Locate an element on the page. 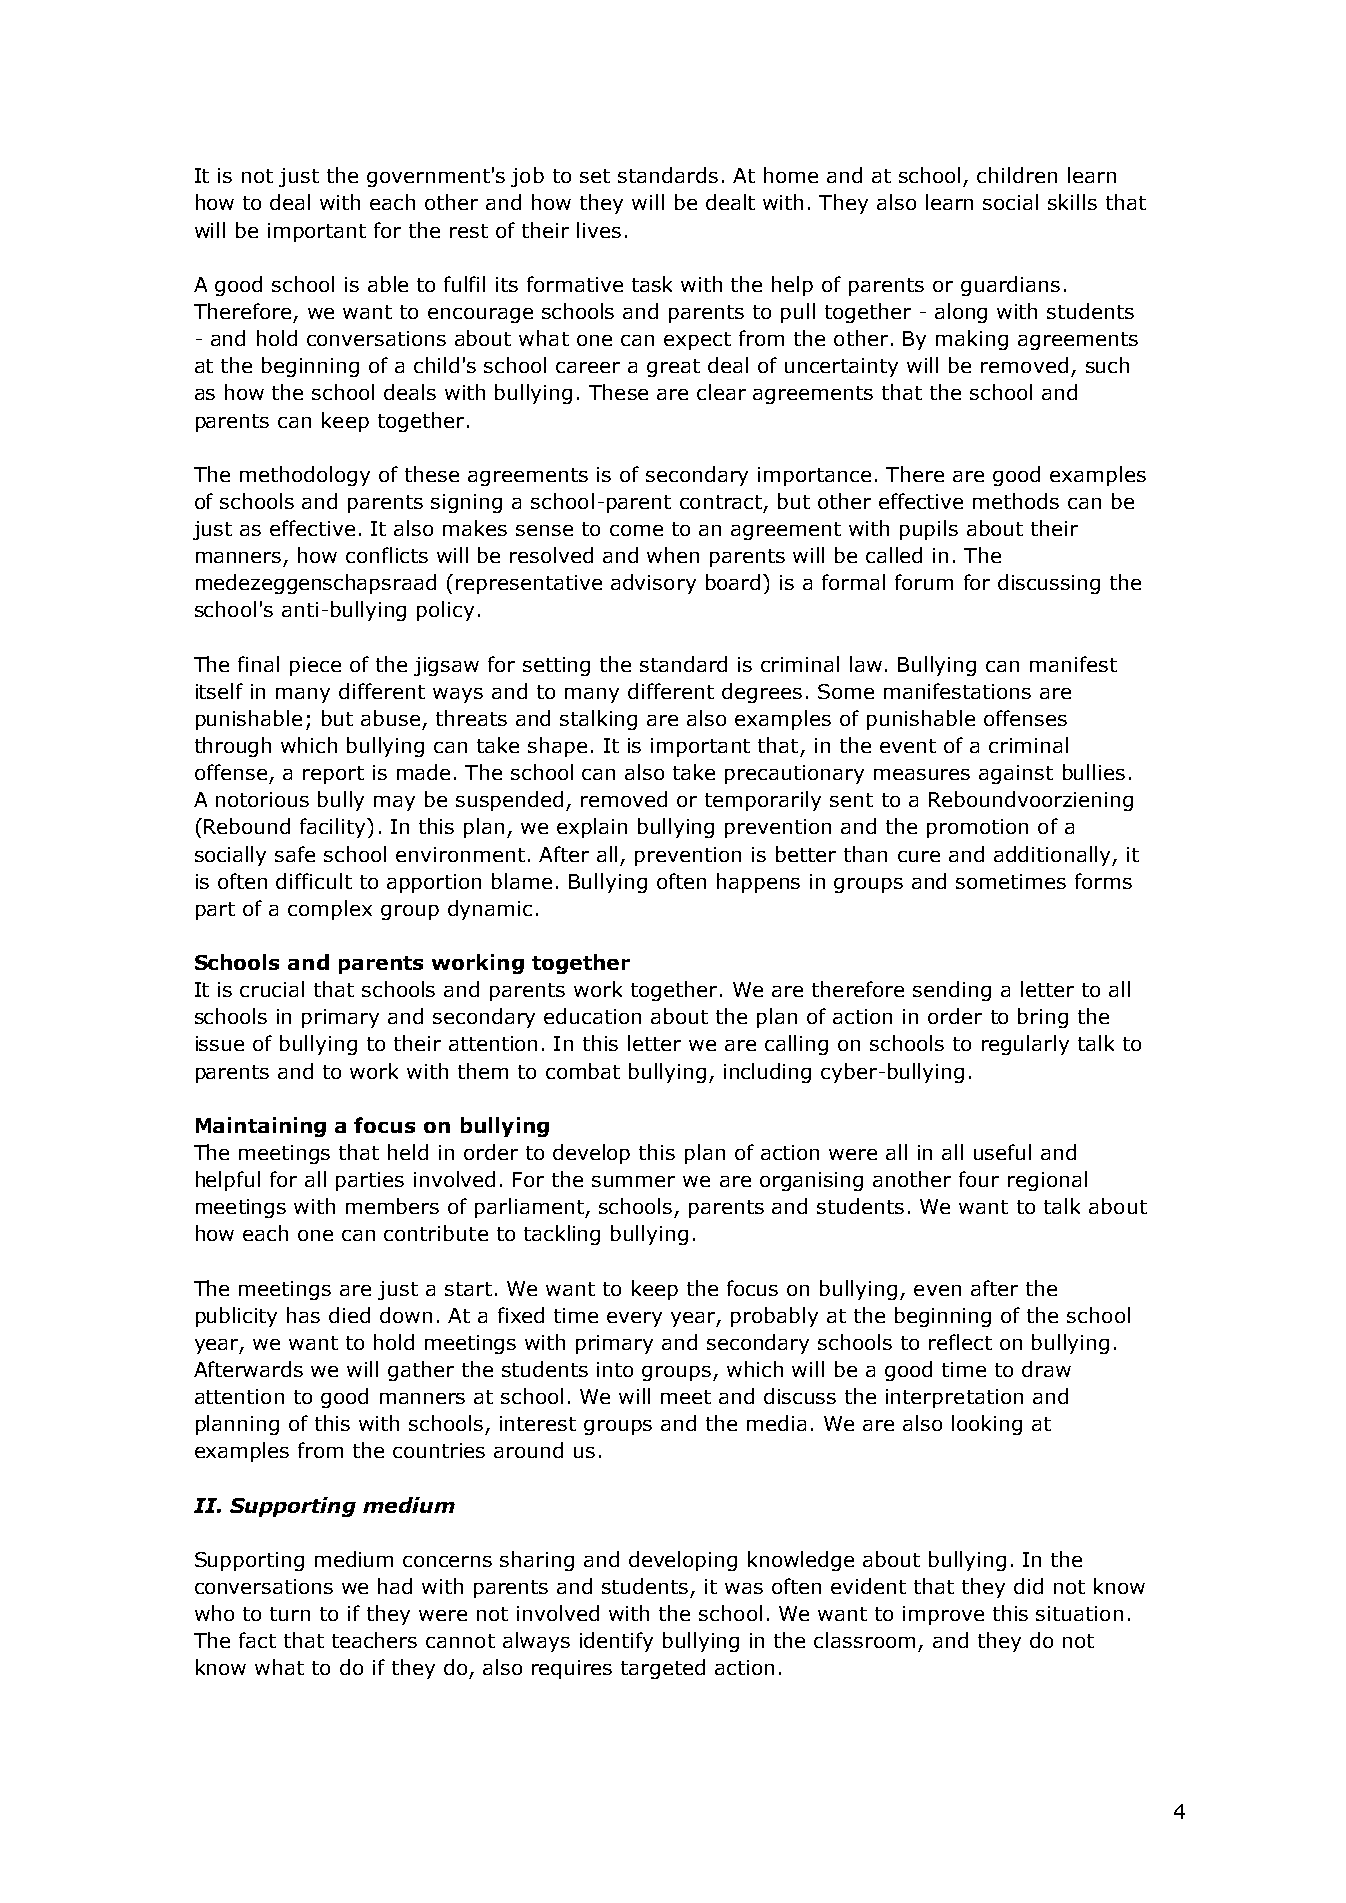 The width and height of the image is (1346, 1903). turn is located at coordinates (290, 1614).
